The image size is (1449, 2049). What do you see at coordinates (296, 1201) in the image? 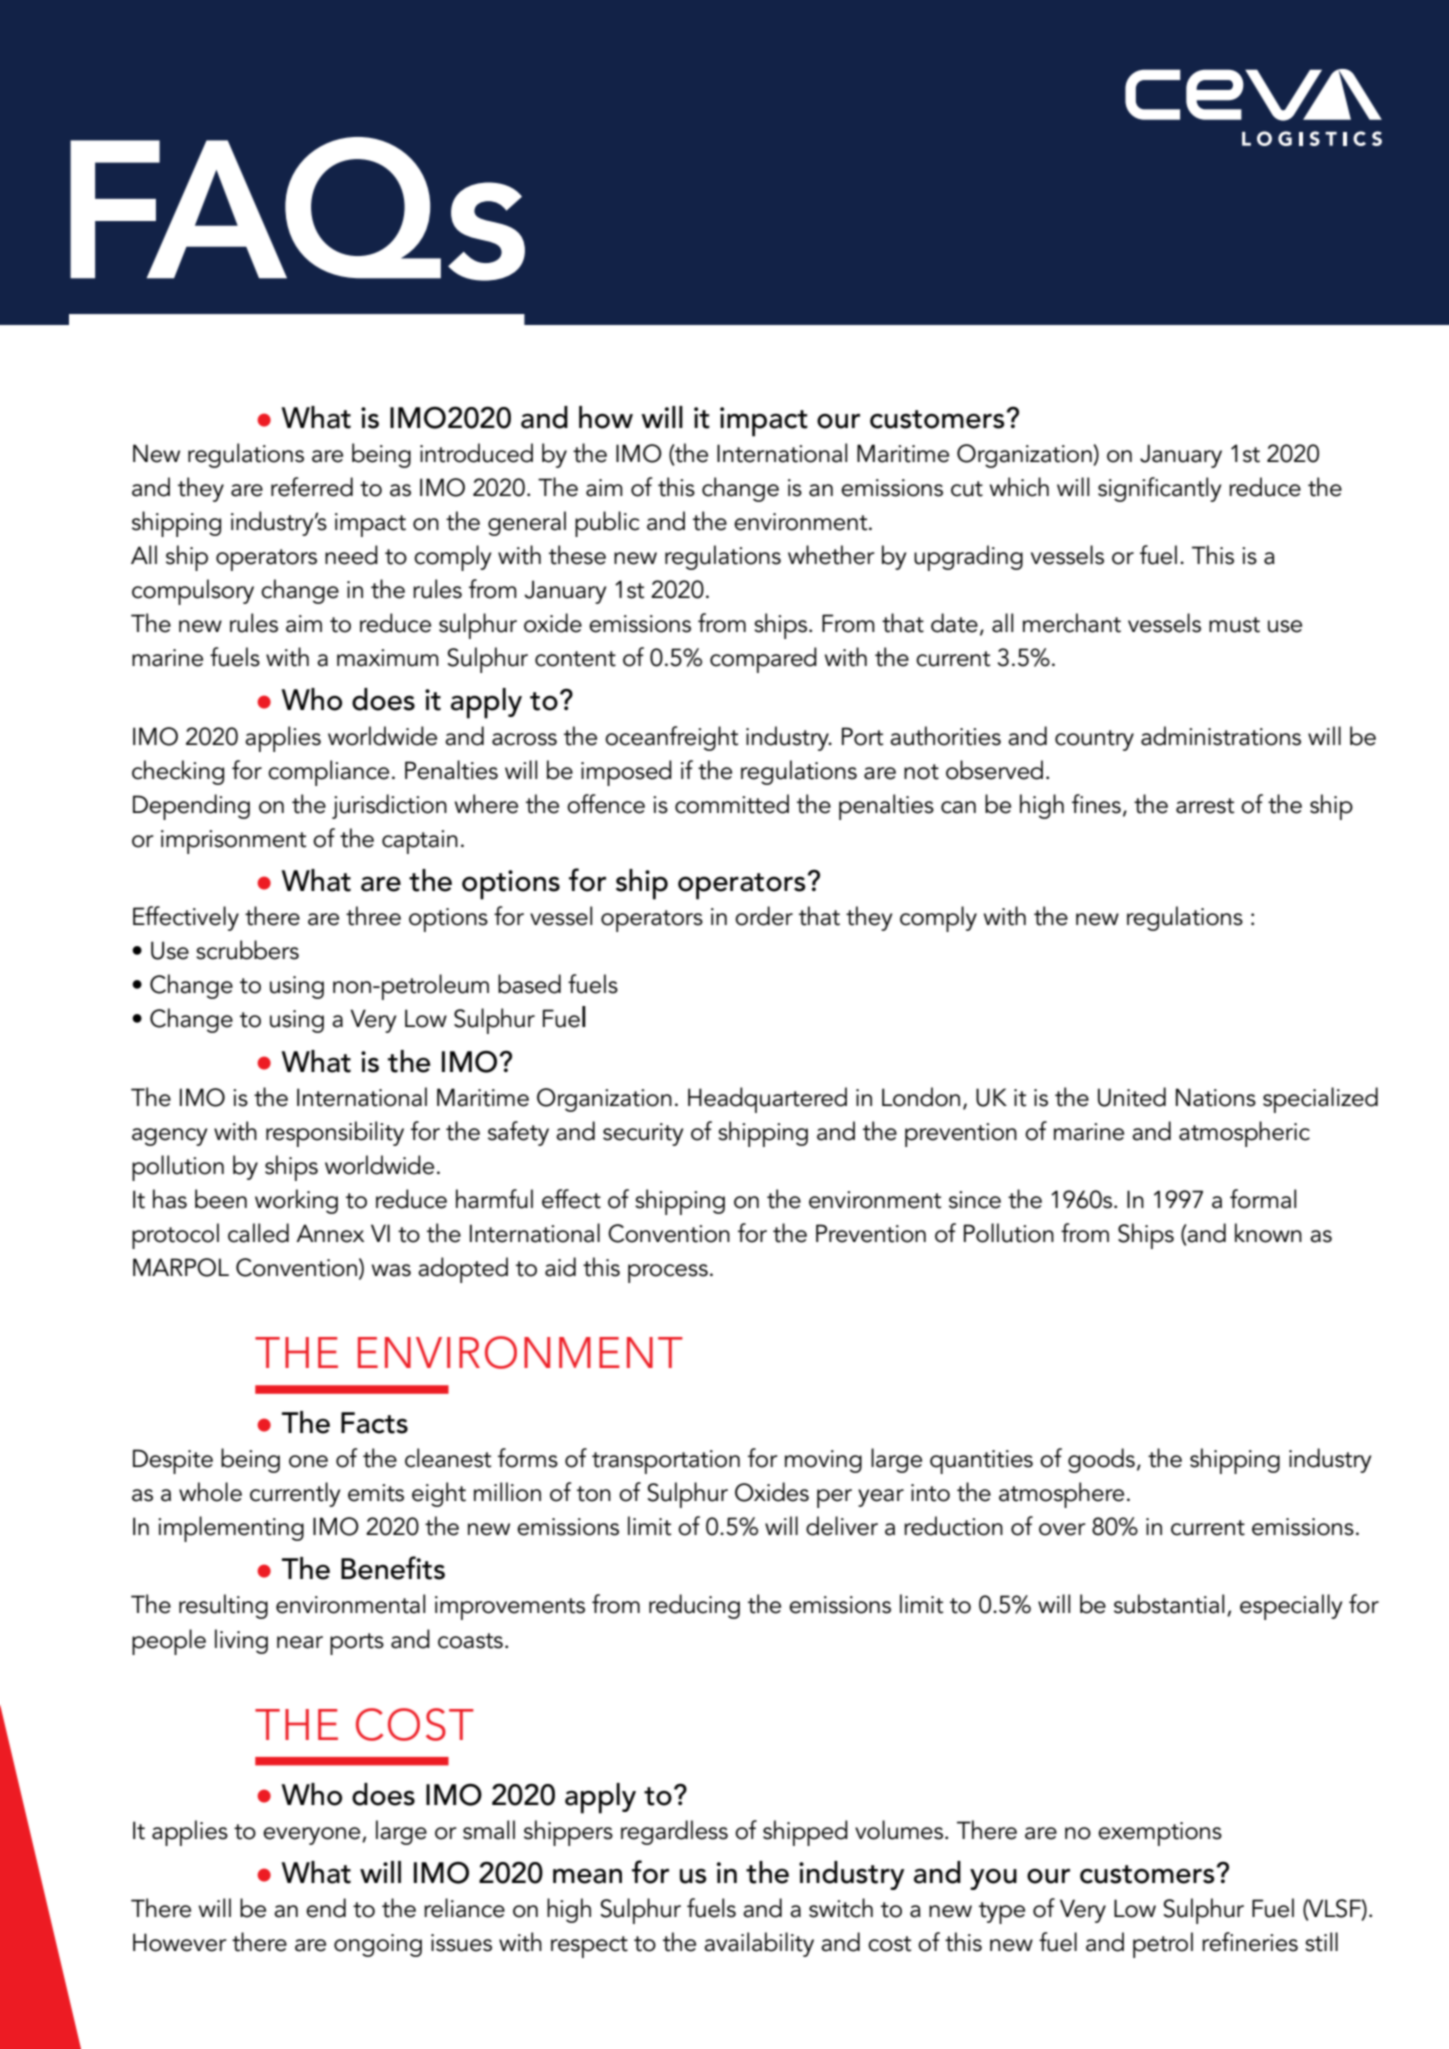
I see `working` at bounding box center [296, 1201].
